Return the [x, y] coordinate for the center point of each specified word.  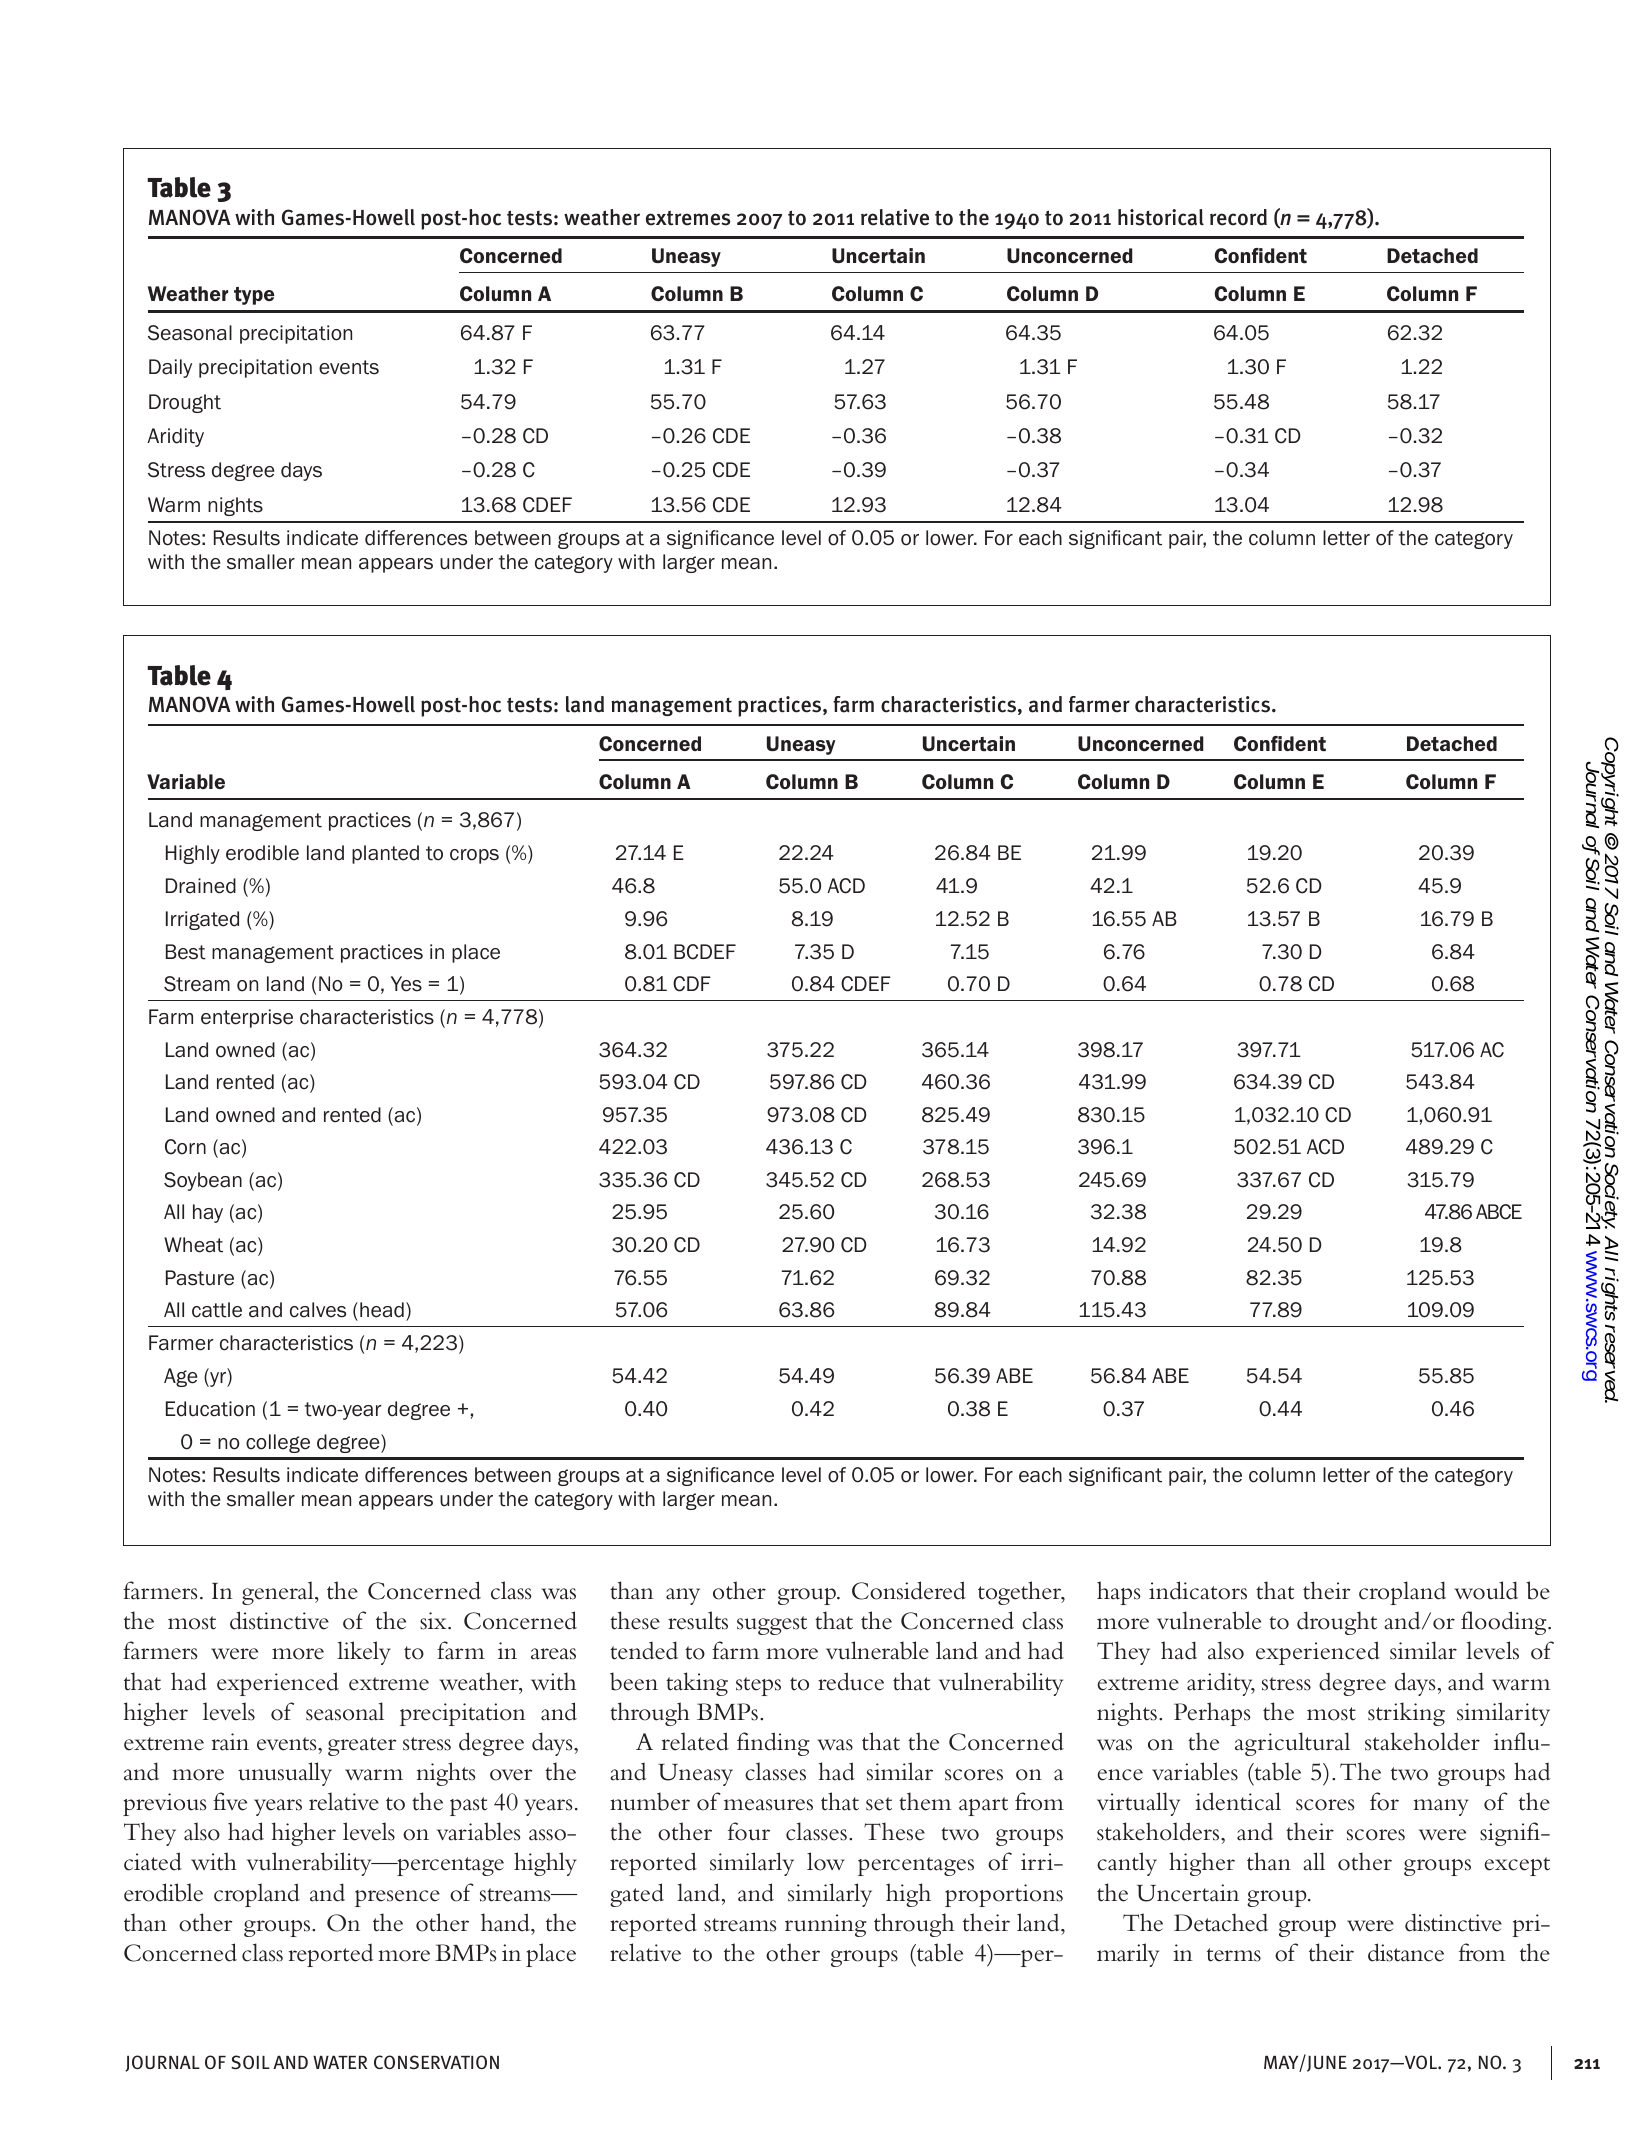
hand [506, 1922]
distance [1406, 1952]
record [1238, 217]
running [826, 1925]
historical [1161, 217]
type [254, 296]
